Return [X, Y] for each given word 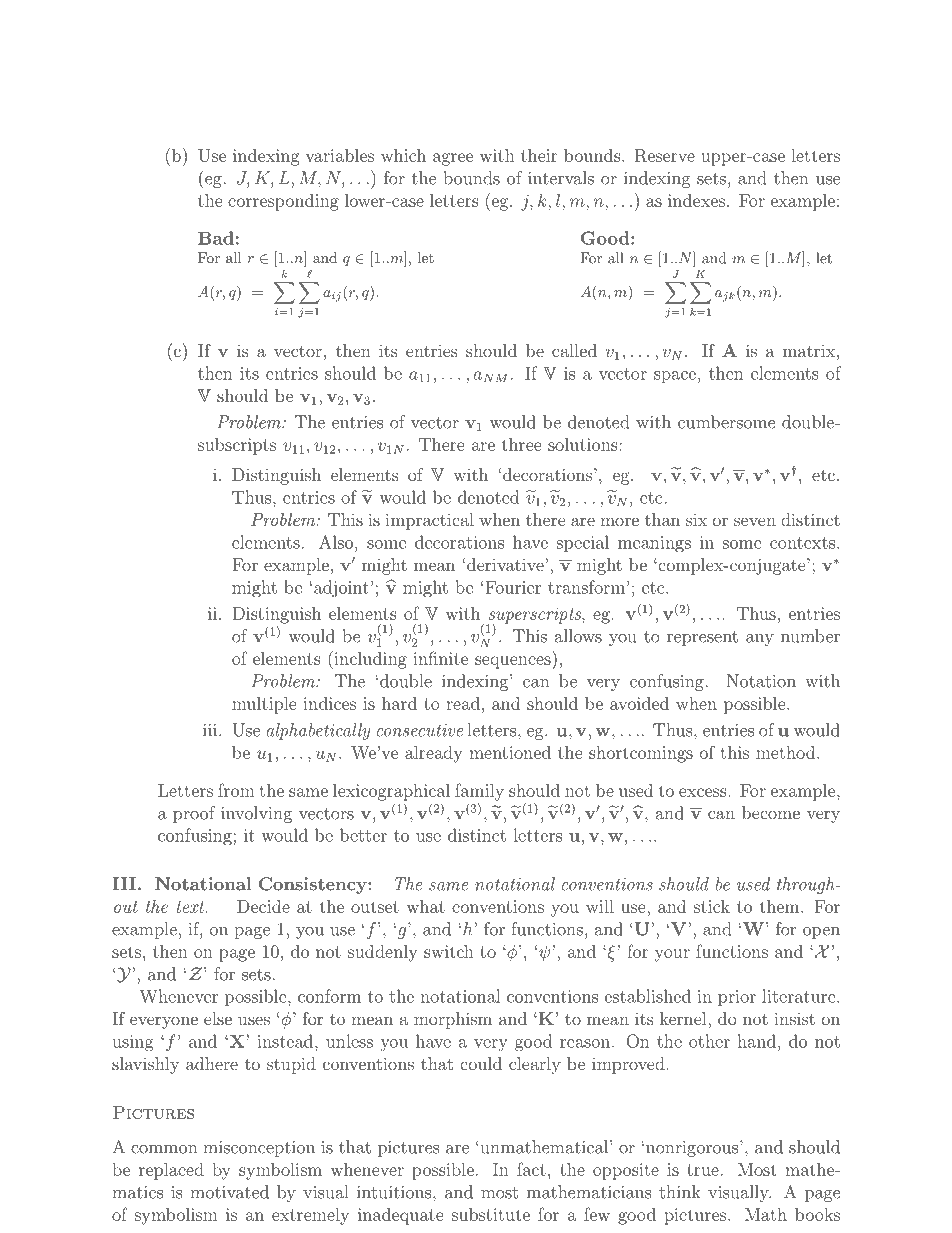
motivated [229, 1192]
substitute [491, 1214]
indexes [696, 200]
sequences [513, 662]
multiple [264, 705]
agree [453, 159]
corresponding [283, 202]
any [760, 640]
